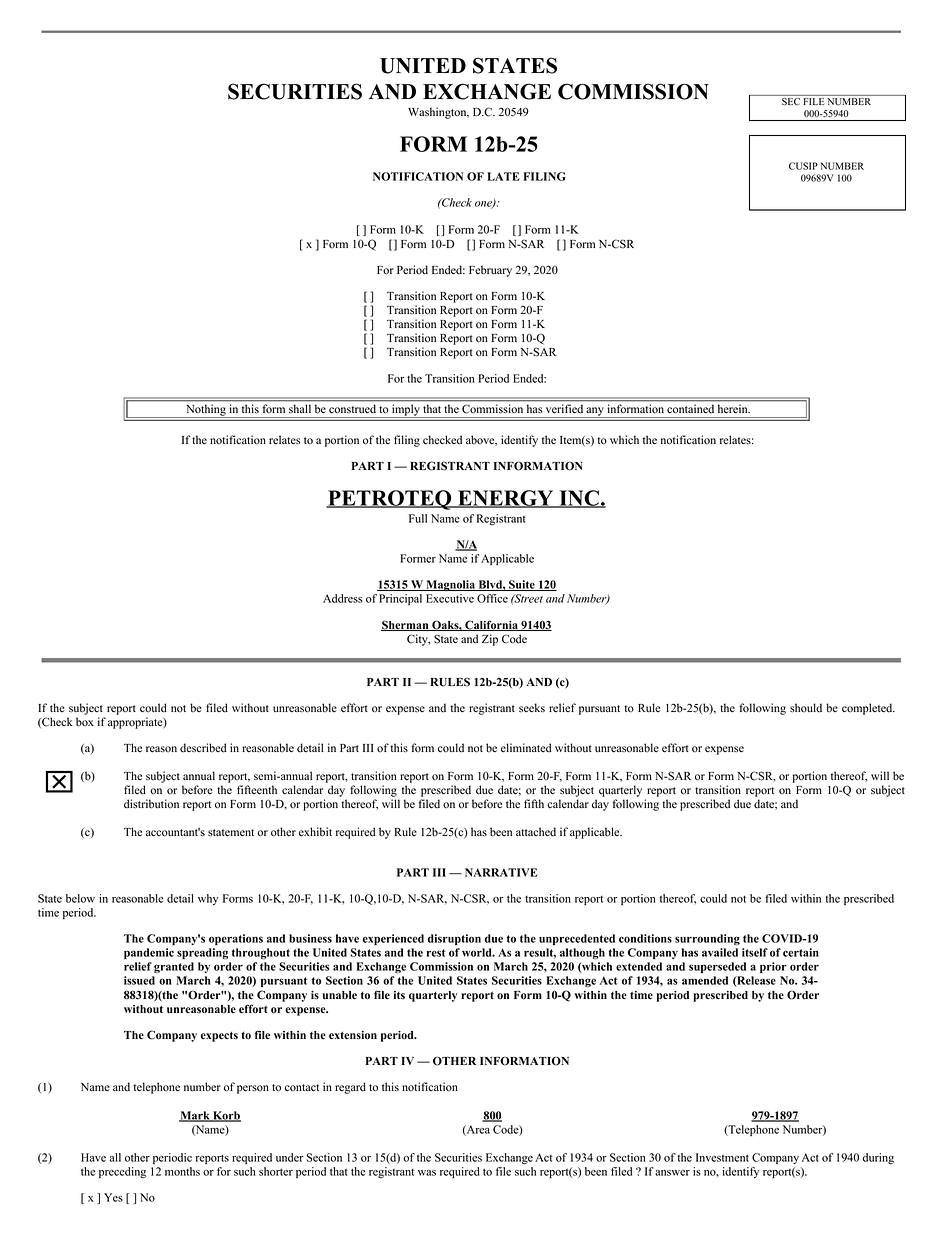 Image resolution: width=952 pixels, height=1233 pixels. Describe the element at coordinates (806, 708) in the page. I see `should` at that location.
